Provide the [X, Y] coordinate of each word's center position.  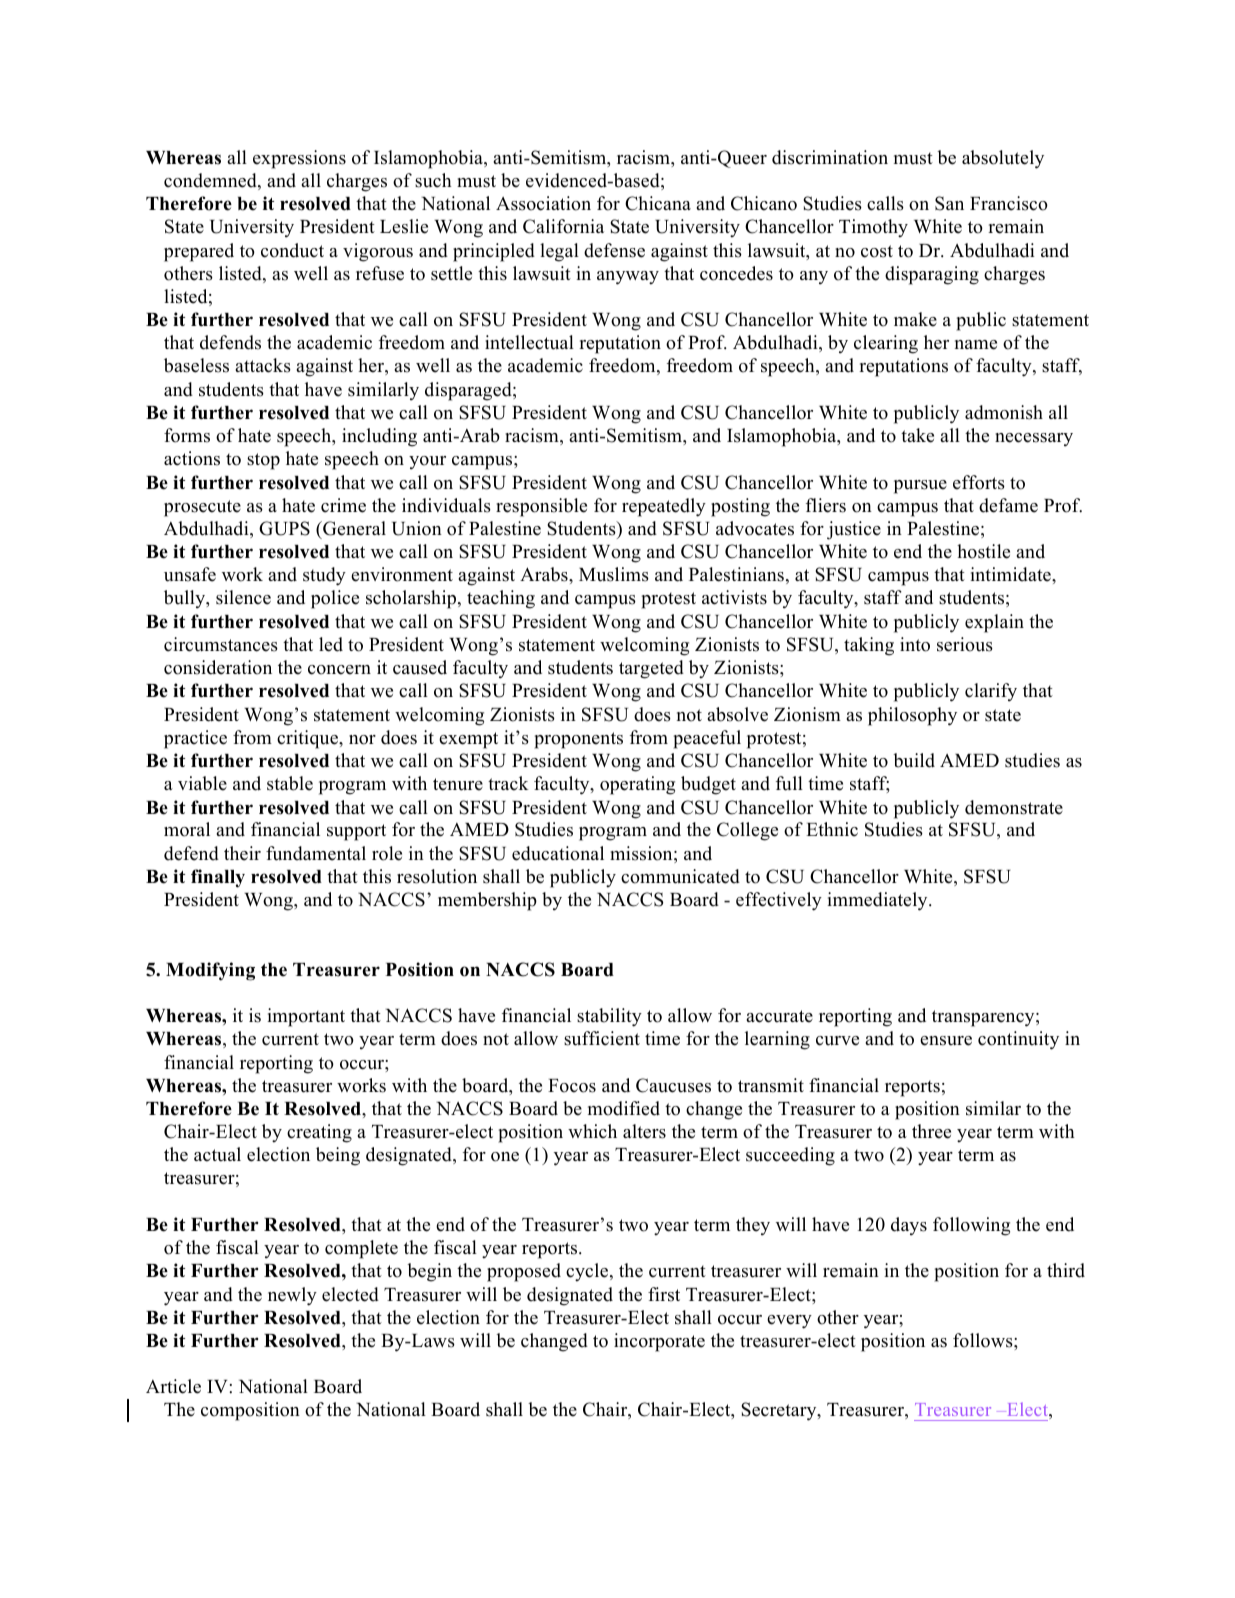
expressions [299, 159]
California [563, 226]
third [1066, 1270]
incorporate [659, 1342]
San [949, 203]
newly [292, 1296]
